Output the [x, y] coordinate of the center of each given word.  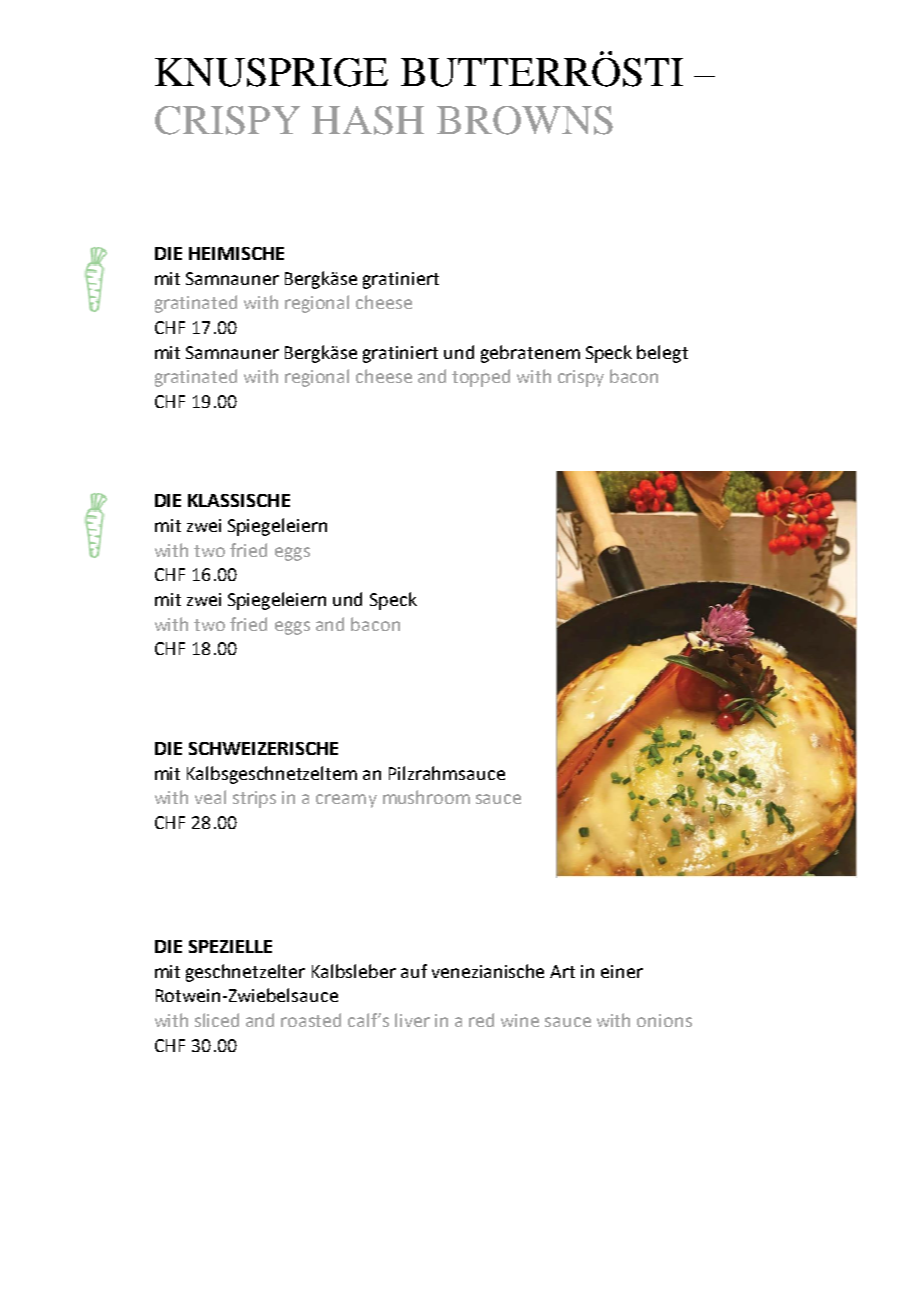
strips [254, 799]
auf [414, 971]
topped [481, 378]
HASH [368, 120]
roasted [311, 1020]
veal [210, 797]
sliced [217, 1020]
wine [520, 1020]
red [481, 1020]
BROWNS [525, 120]
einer [622, 971]
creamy [346, 801]
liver [412, 1020]
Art [562, 971]
